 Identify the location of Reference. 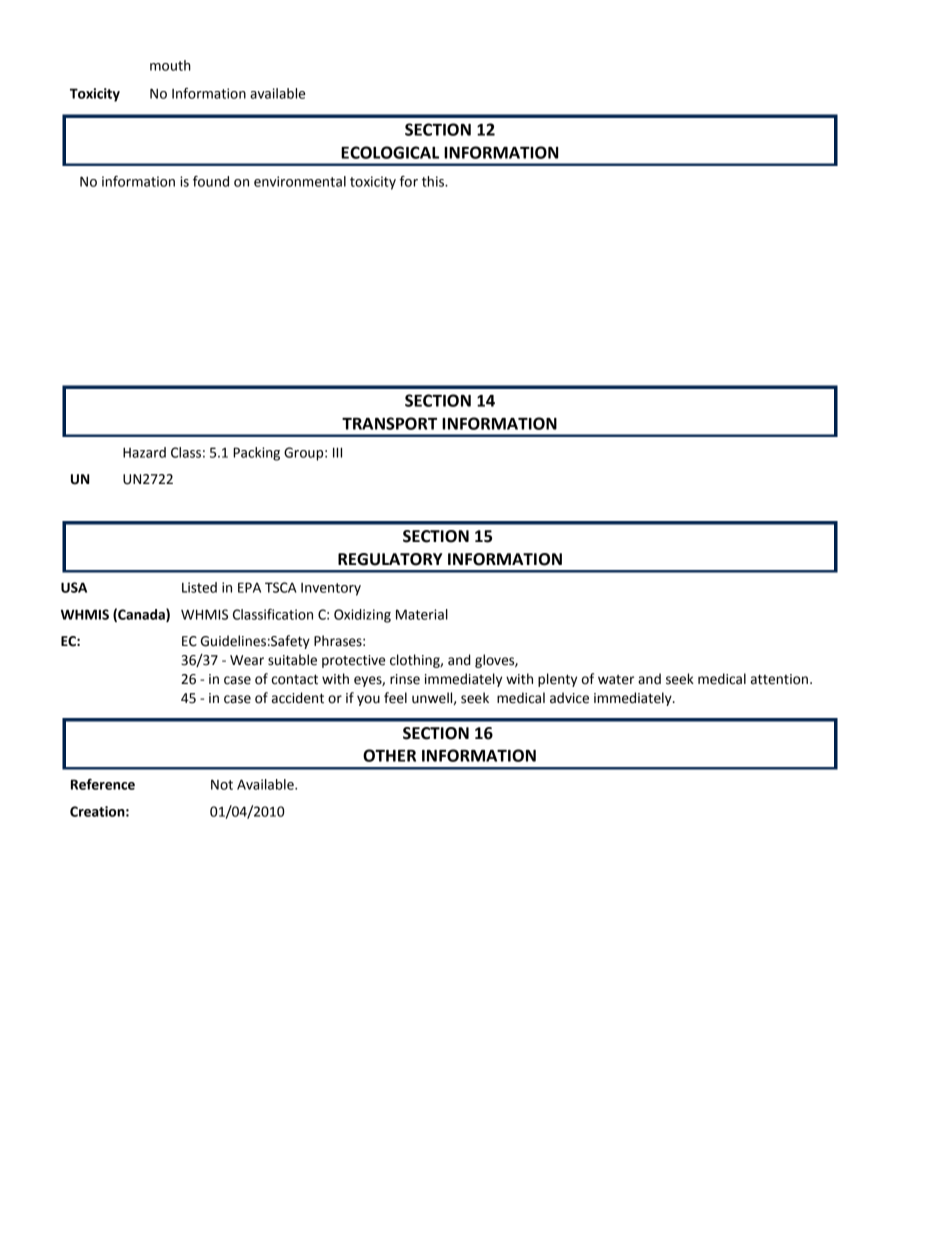
(103, 784).
